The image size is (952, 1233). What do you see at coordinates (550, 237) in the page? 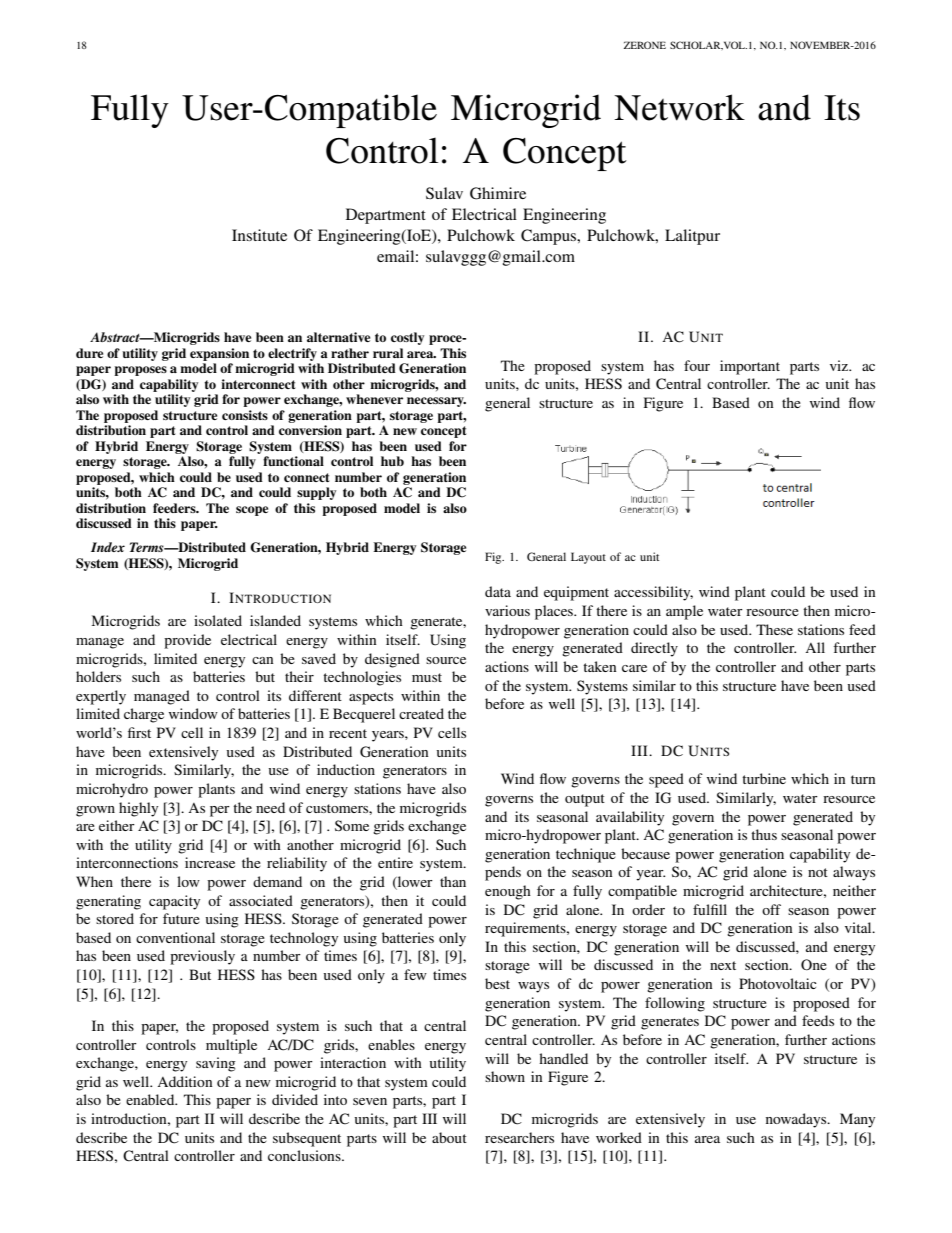
I see `Campus` at bounding box center [550, 237].
